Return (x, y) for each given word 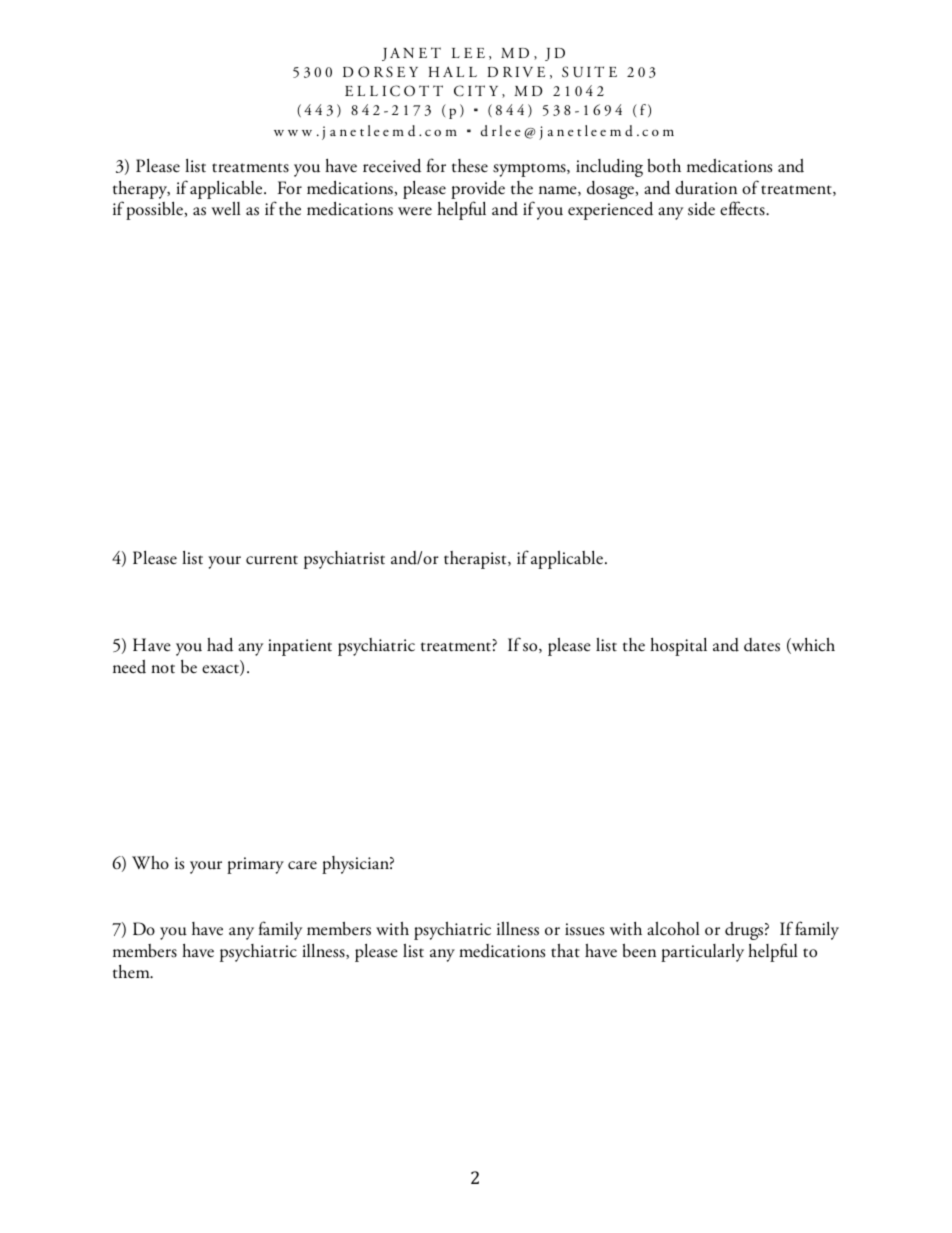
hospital (678, 647)
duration (706, 187)
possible (154, 211)
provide (478, 191)
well (225, 208)
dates (762, 645)
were (415, 211)
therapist (476, 560)
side (701, 209)
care (302, 865)
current (272, 560)
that (565, 951)
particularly (702, 953)
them (132, 972)
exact (221, 670)
